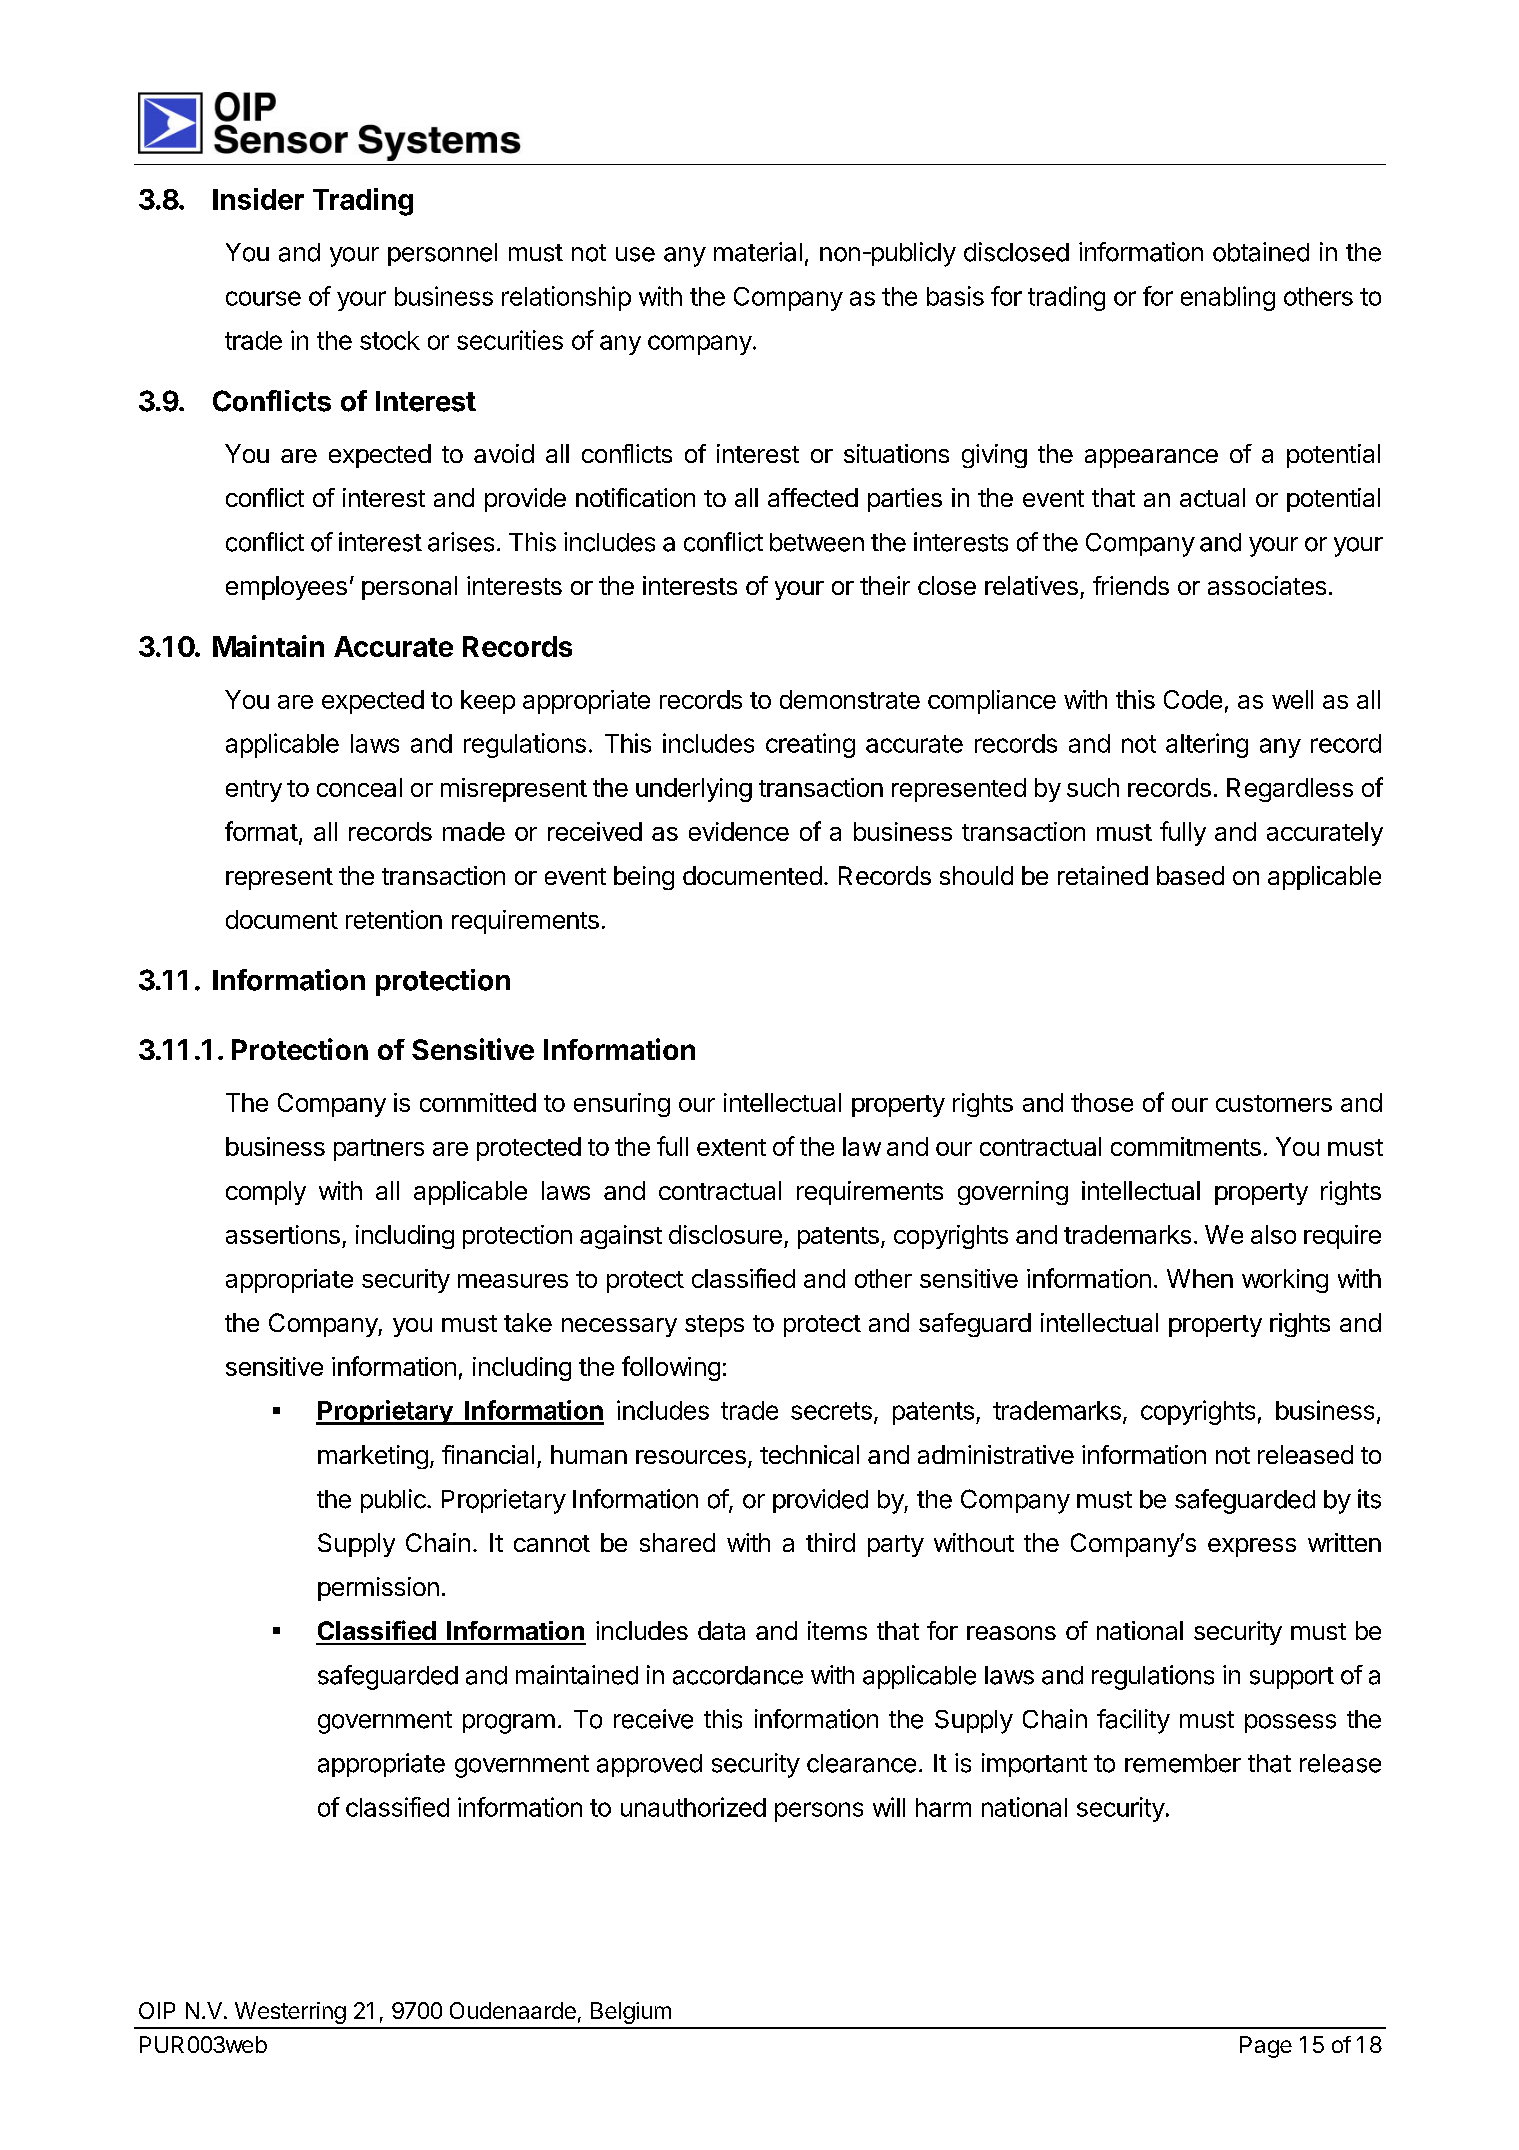 The height and width of the page is (2150, 1519). What do you see at coordinates (631, 2013) in the page?
I see `Belgium` at bounding box center [631, 2013].
